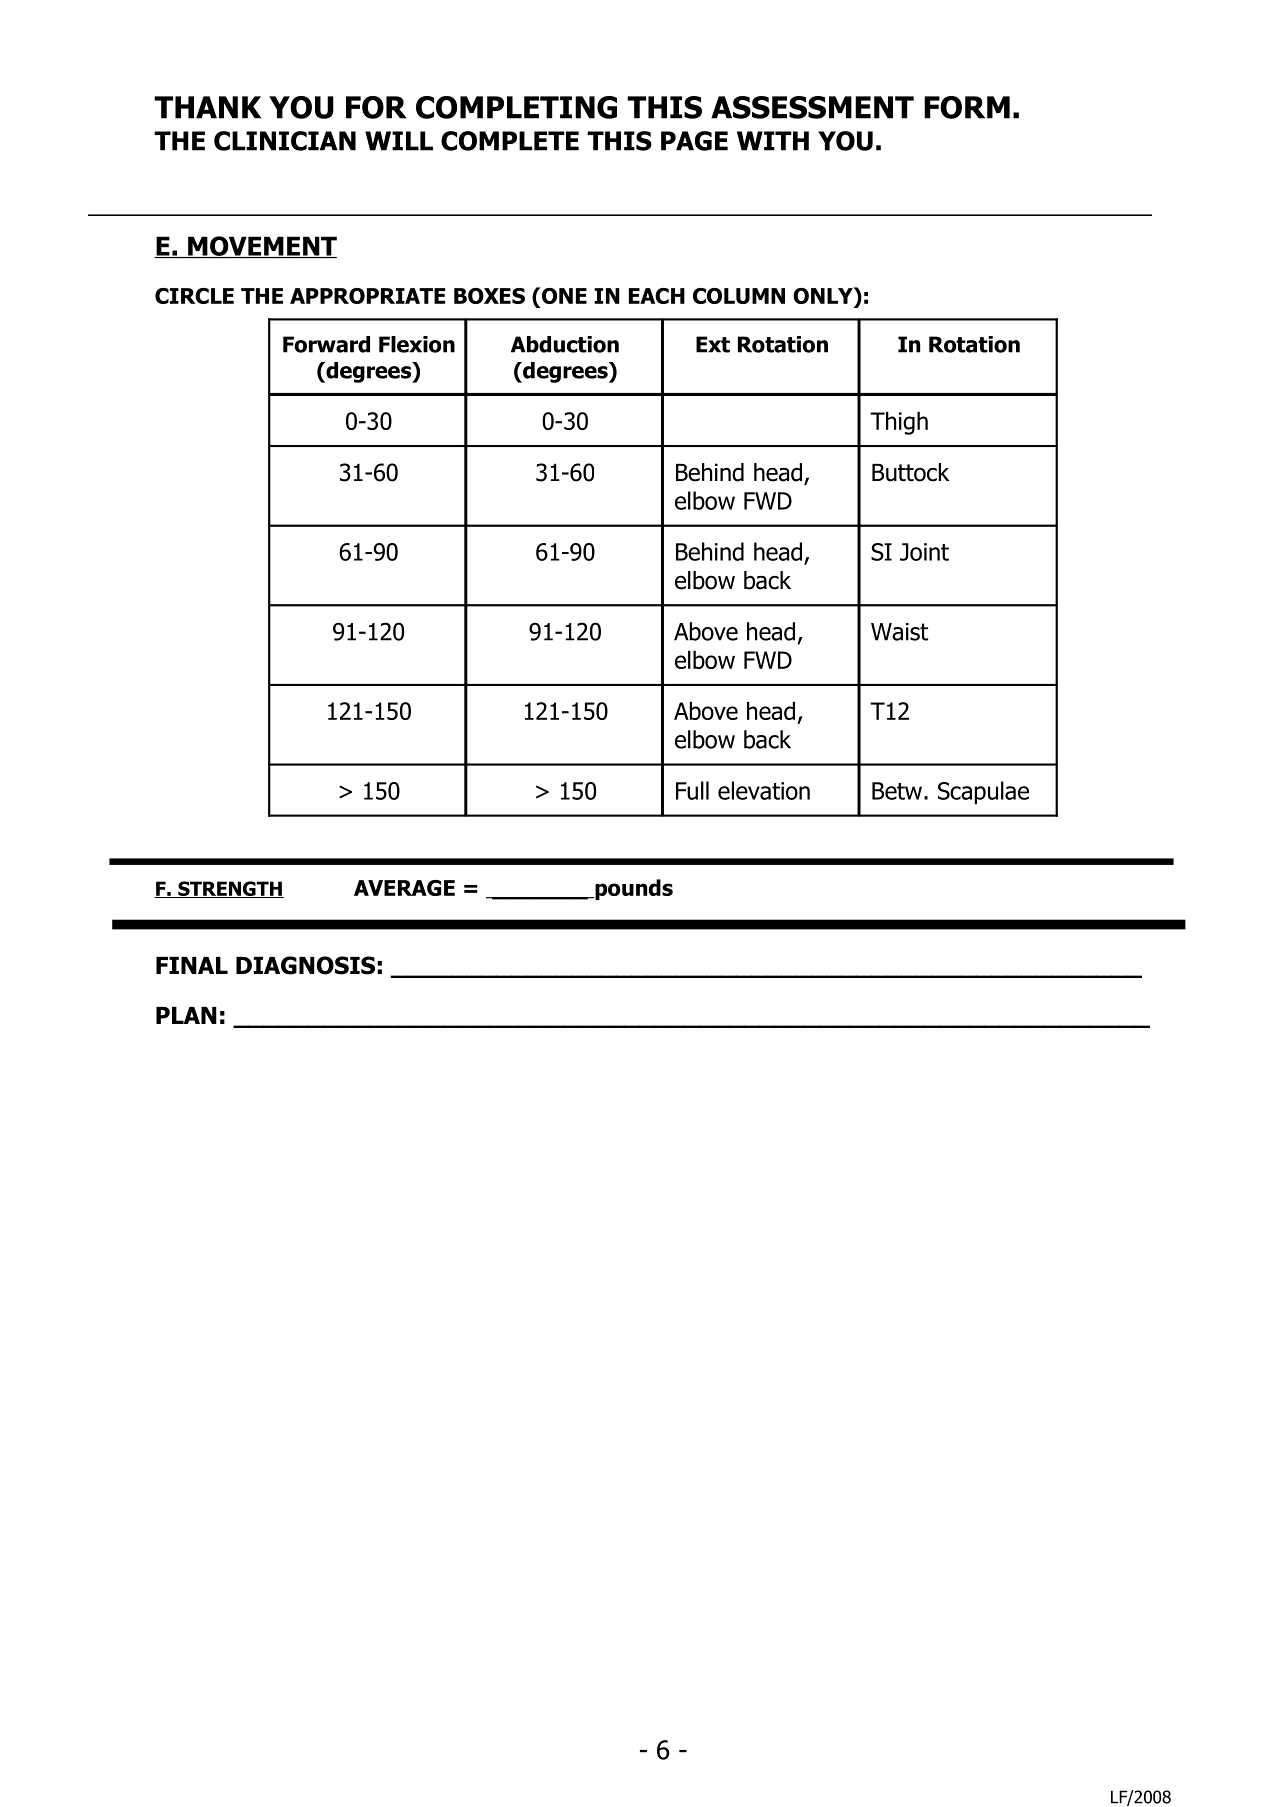 The width and height of the screenshot is (1277, 1807). I want to click on DIAGNOSIS, so click(305, 965).
